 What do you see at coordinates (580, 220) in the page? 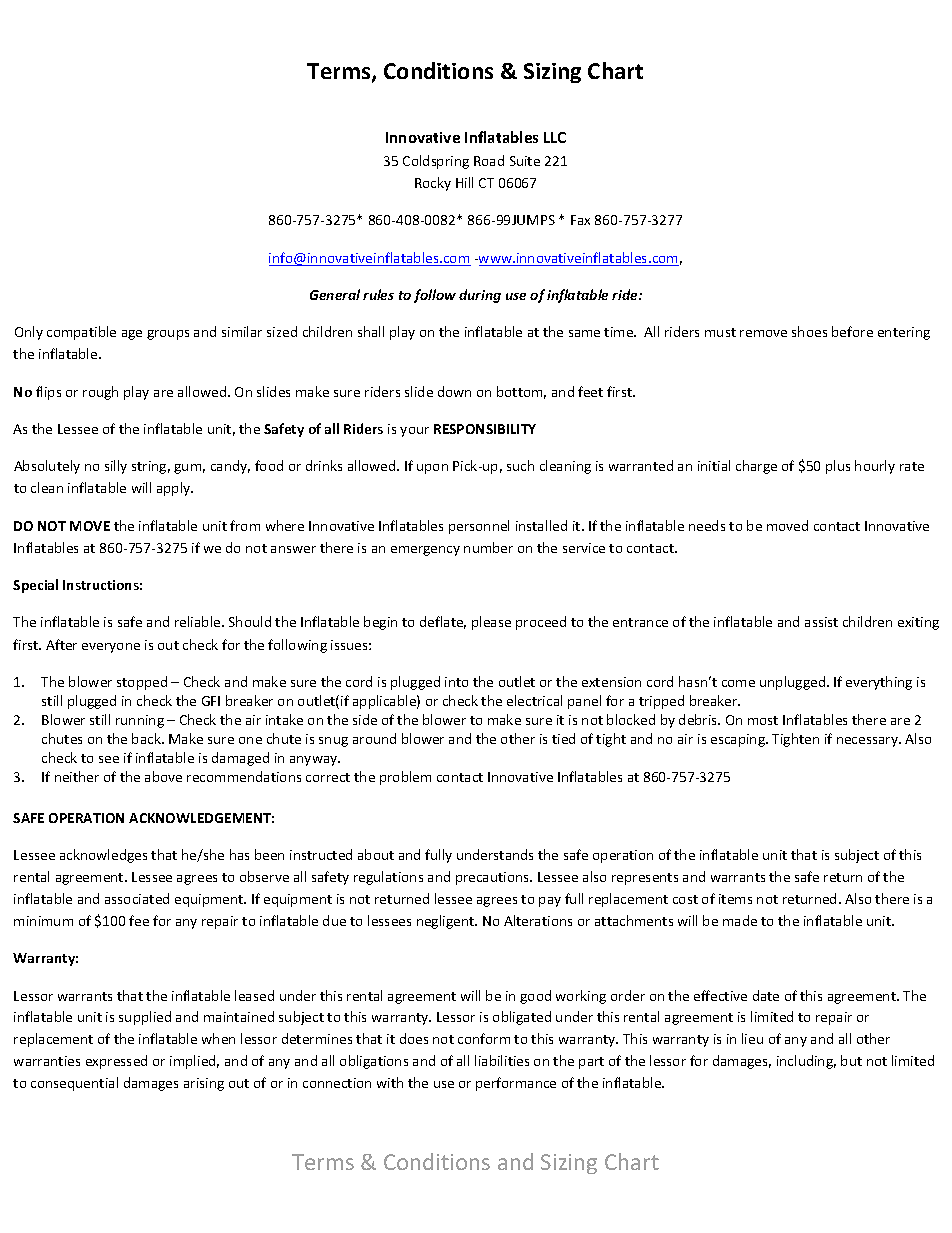
I see `Fax` at bounding box center [580, 220].
